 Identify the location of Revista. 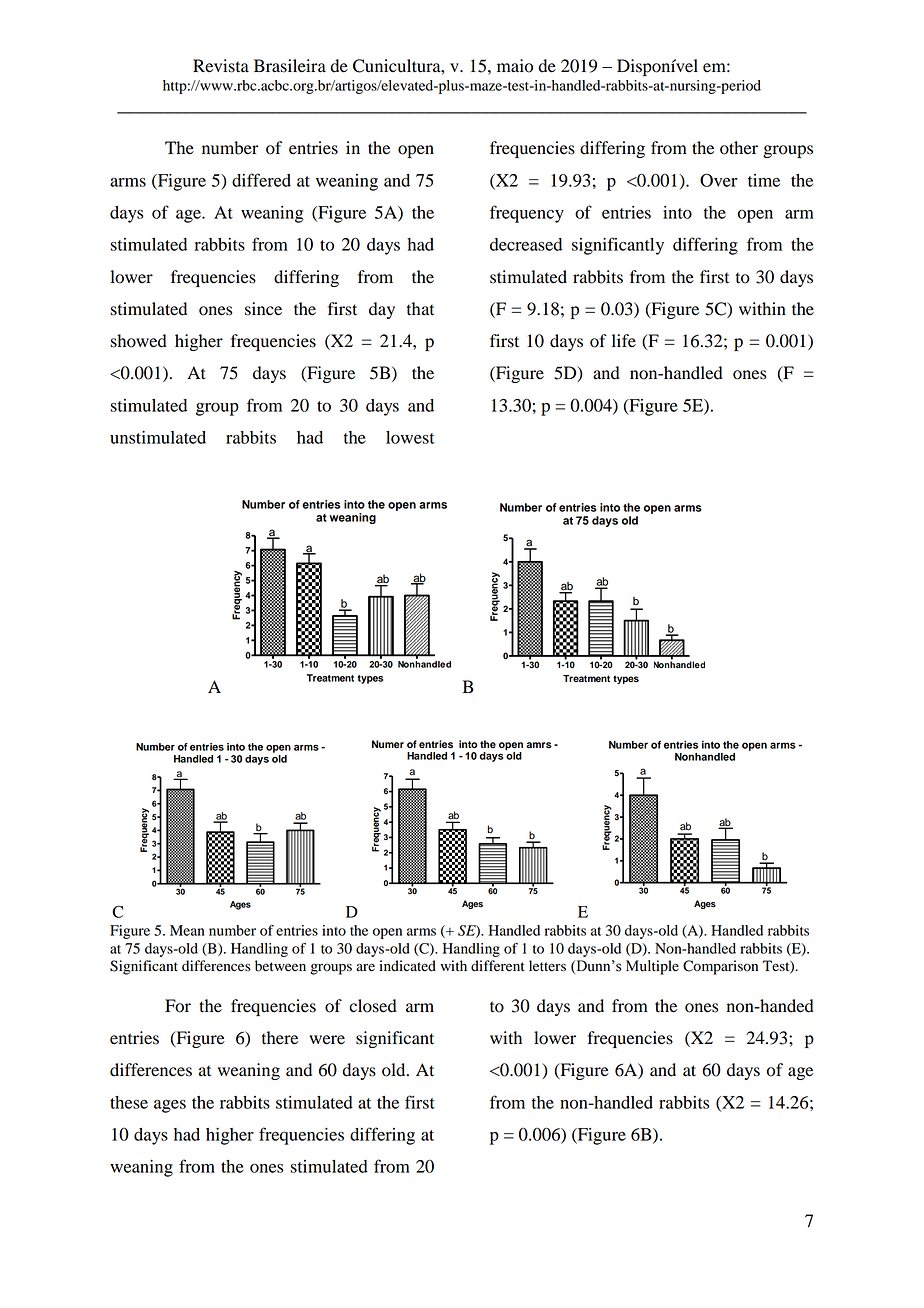
(221, 66).
